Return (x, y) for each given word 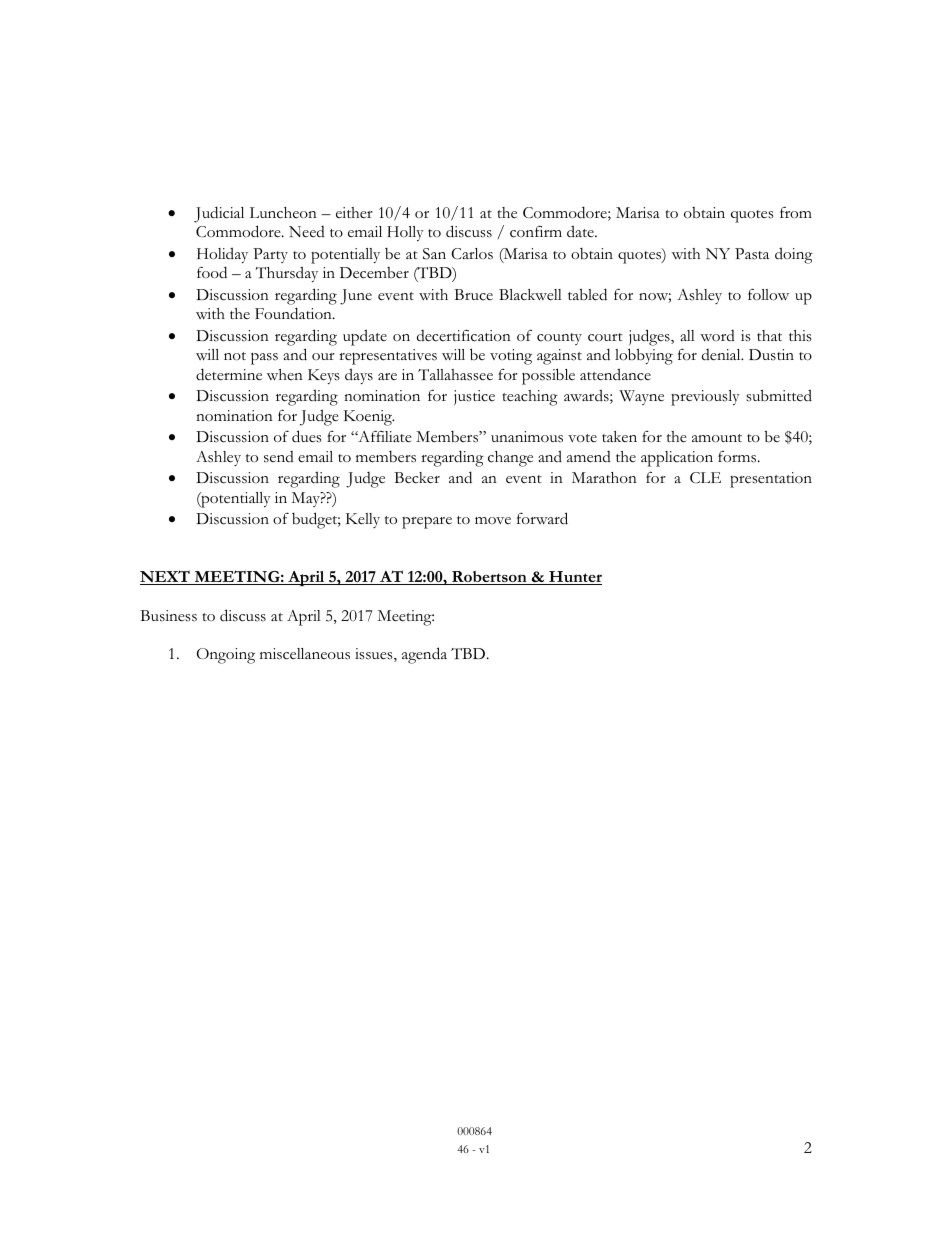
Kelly (363, 520)
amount (717, 438)
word (717, 336)
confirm (536, 231)
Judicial (219, 214)
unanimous (527, 437)
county (559, 339)
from (796, 212)
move (493, 520)
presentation (771, 480)
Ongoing (226, 656)
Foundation (294, 313)
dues (307, 436)
